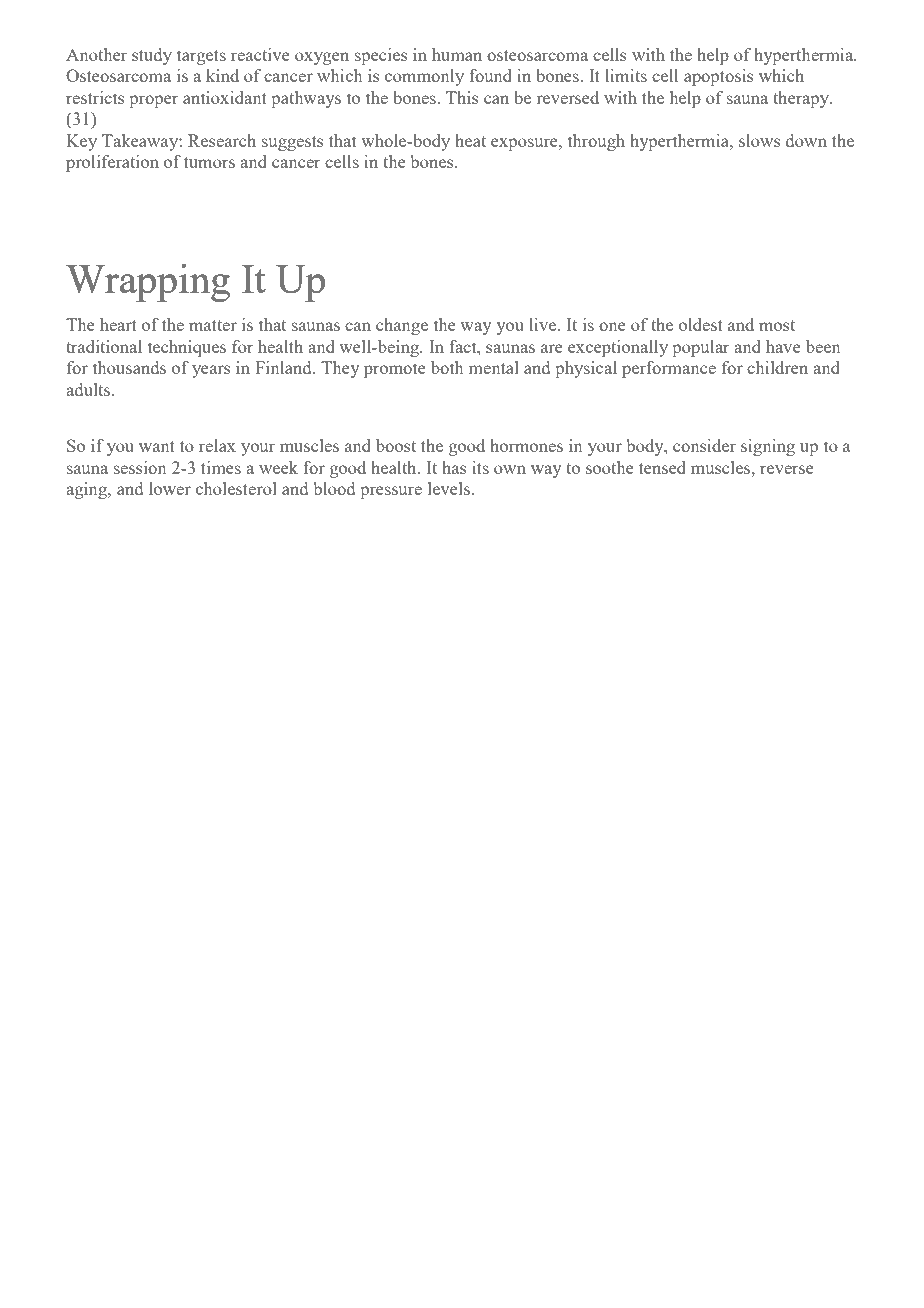 This document has width=924, height=1308. I want to click on techniques, so click(187, 348).
